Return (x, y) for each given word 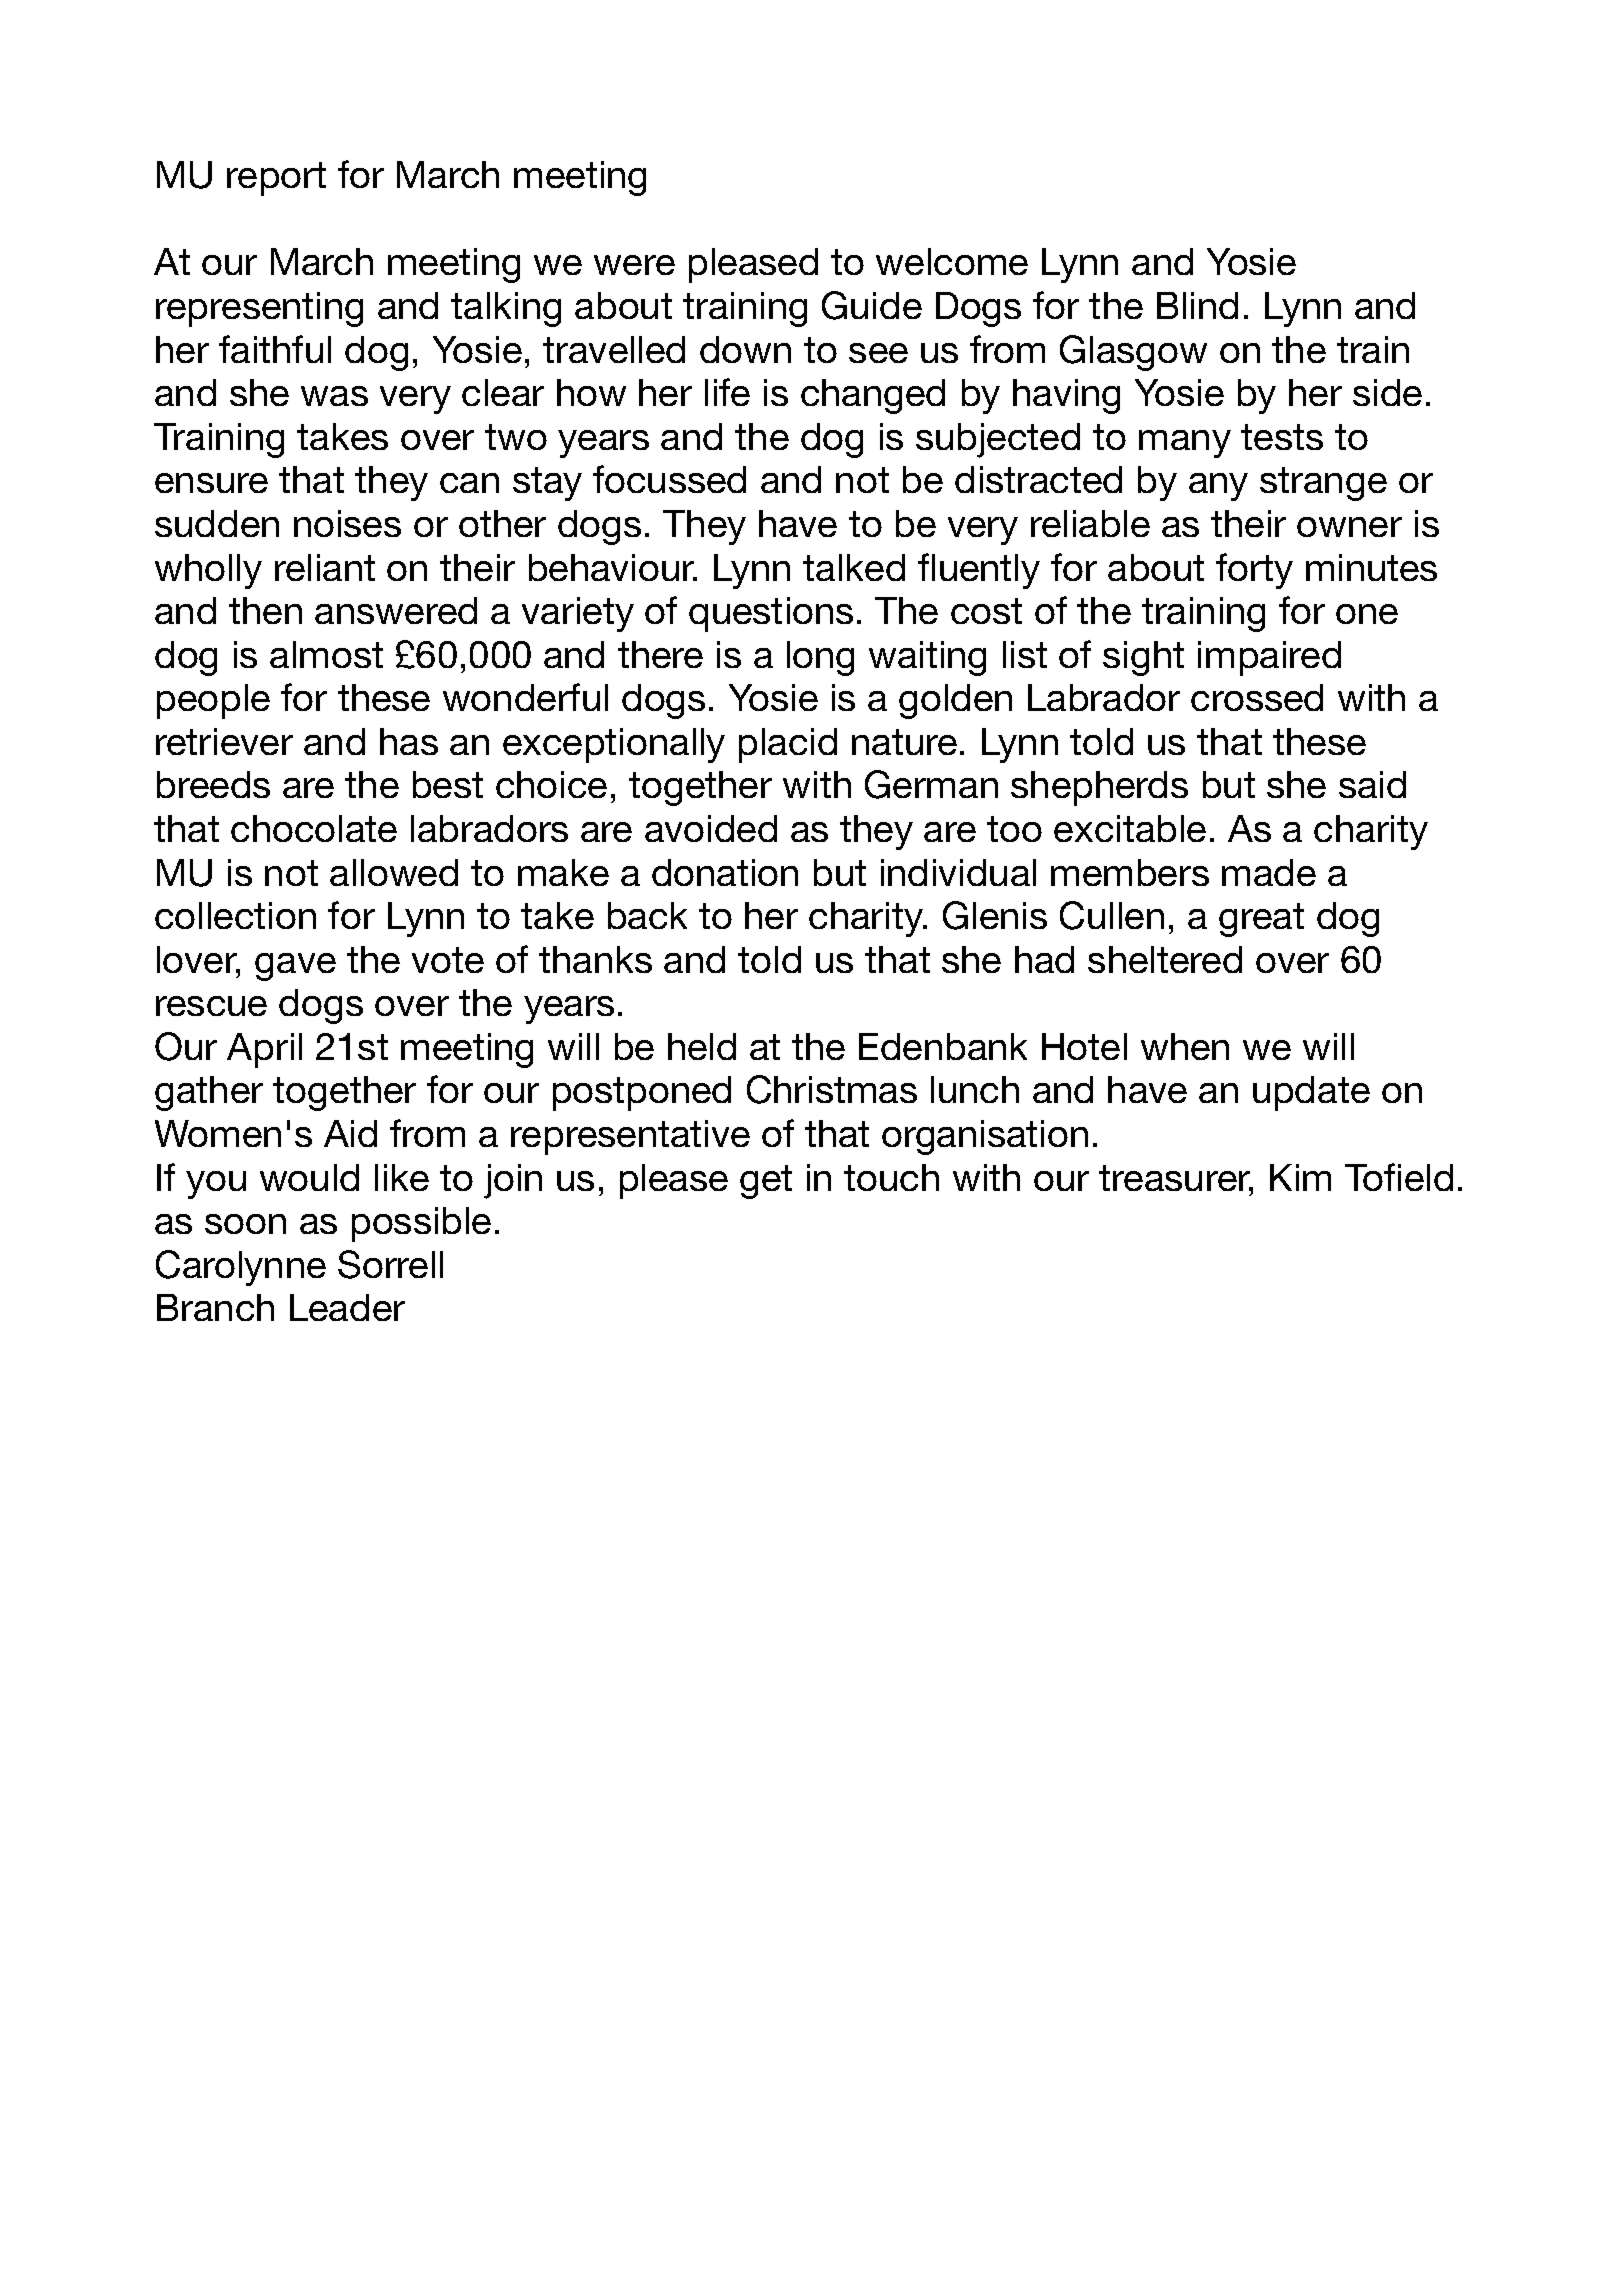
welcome (952, 261)
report (276, 179)
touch (891, 1177)
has (409, 741)
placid (788, 745)
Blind (1197, 305)
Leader (347, 1307)
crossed (1257, 697)
